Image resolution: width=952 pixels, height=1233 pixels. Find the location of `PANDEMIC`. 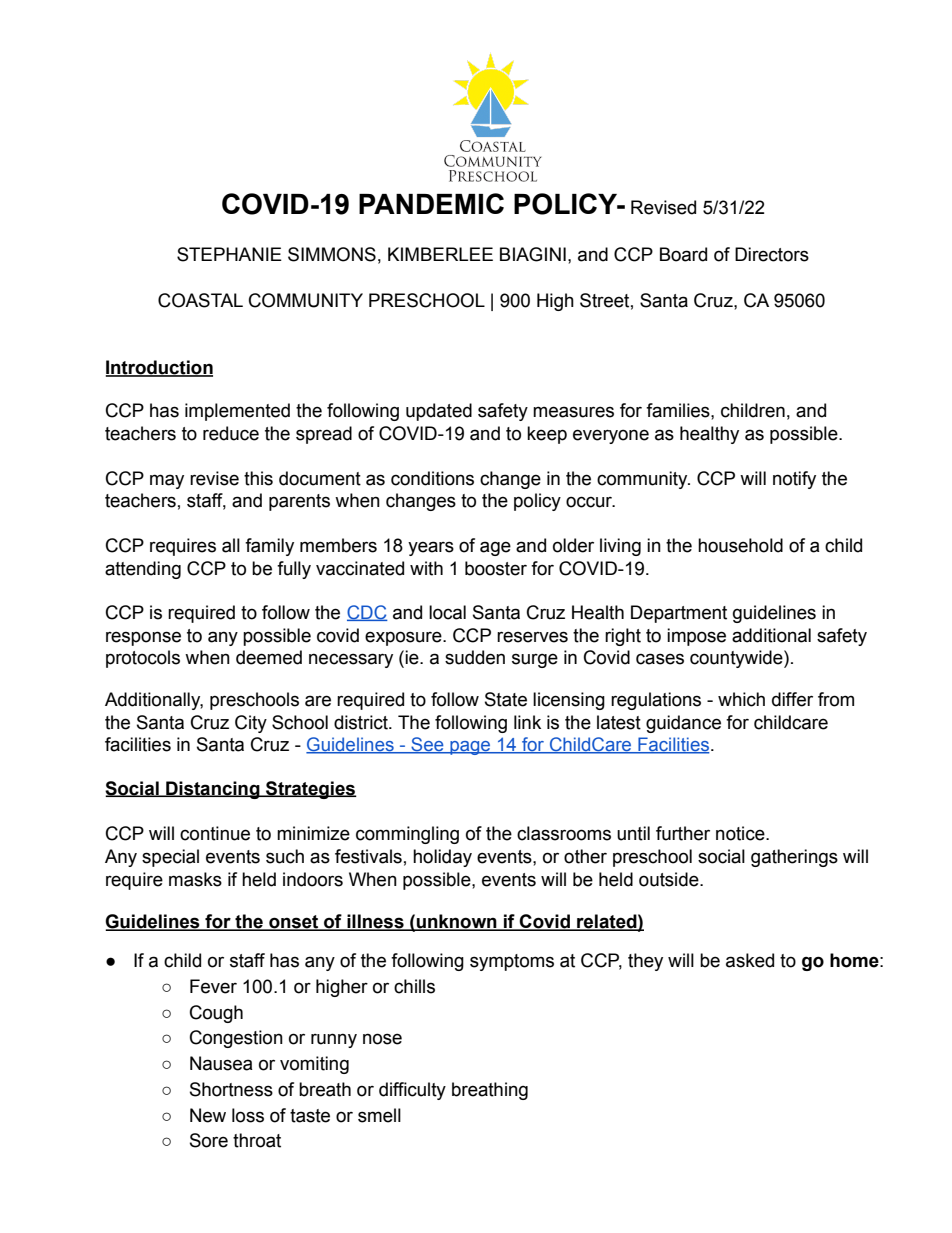

PANDEMIC is located at coordinates (431, 203).
